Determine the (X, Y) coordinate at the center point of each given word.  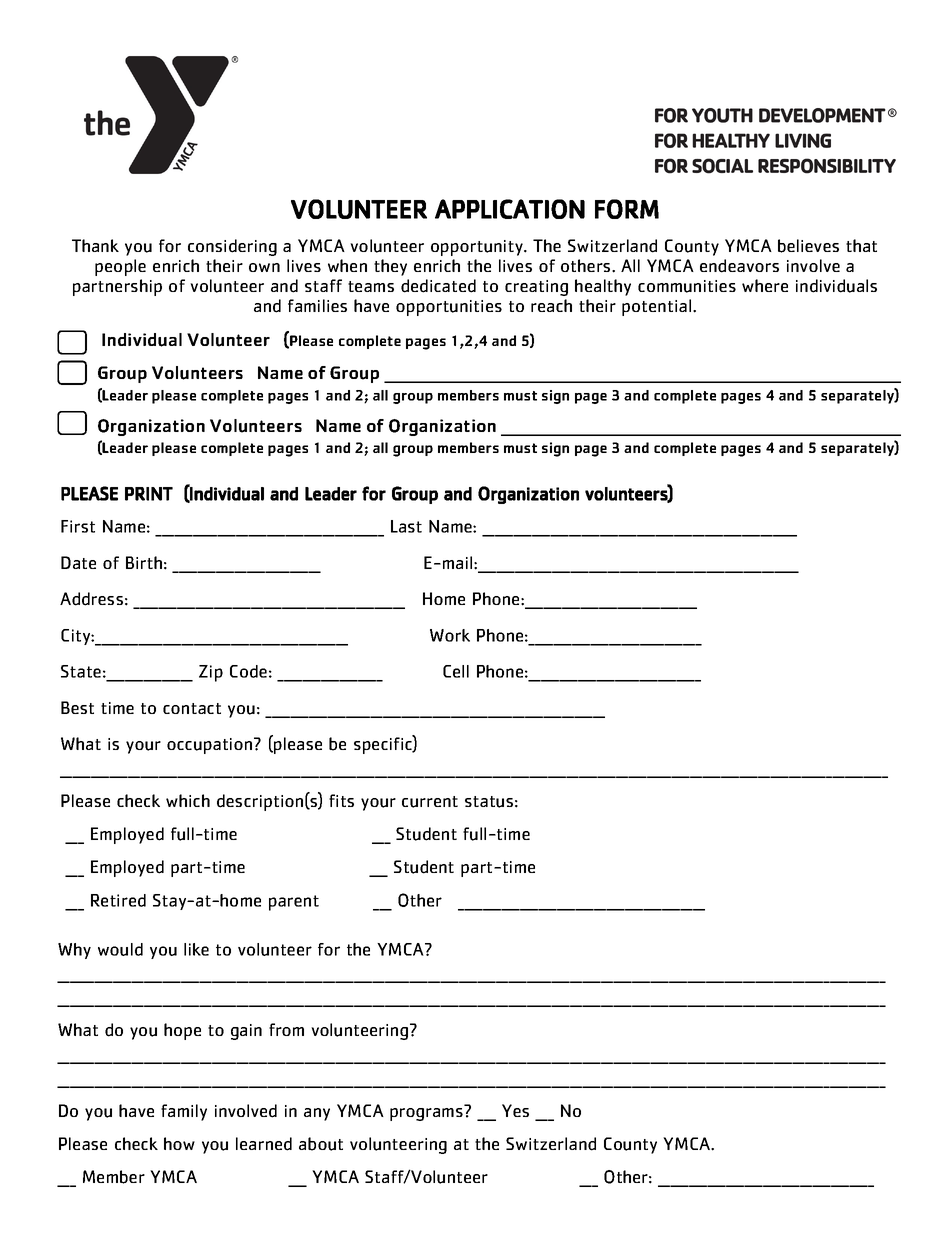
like (196, 949)
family (184, 1112)
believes (808, 246)
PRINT (149, 494)
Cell (456, 671)
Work (450, 635)
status (489, 802)
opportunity (478, 248)
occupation (211, 745)
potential (658, 307)
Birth (144, 562)
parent (294, 903)
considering (232, 247)
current (430, 802)
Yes (515, 1110)
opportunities (449, 308)
